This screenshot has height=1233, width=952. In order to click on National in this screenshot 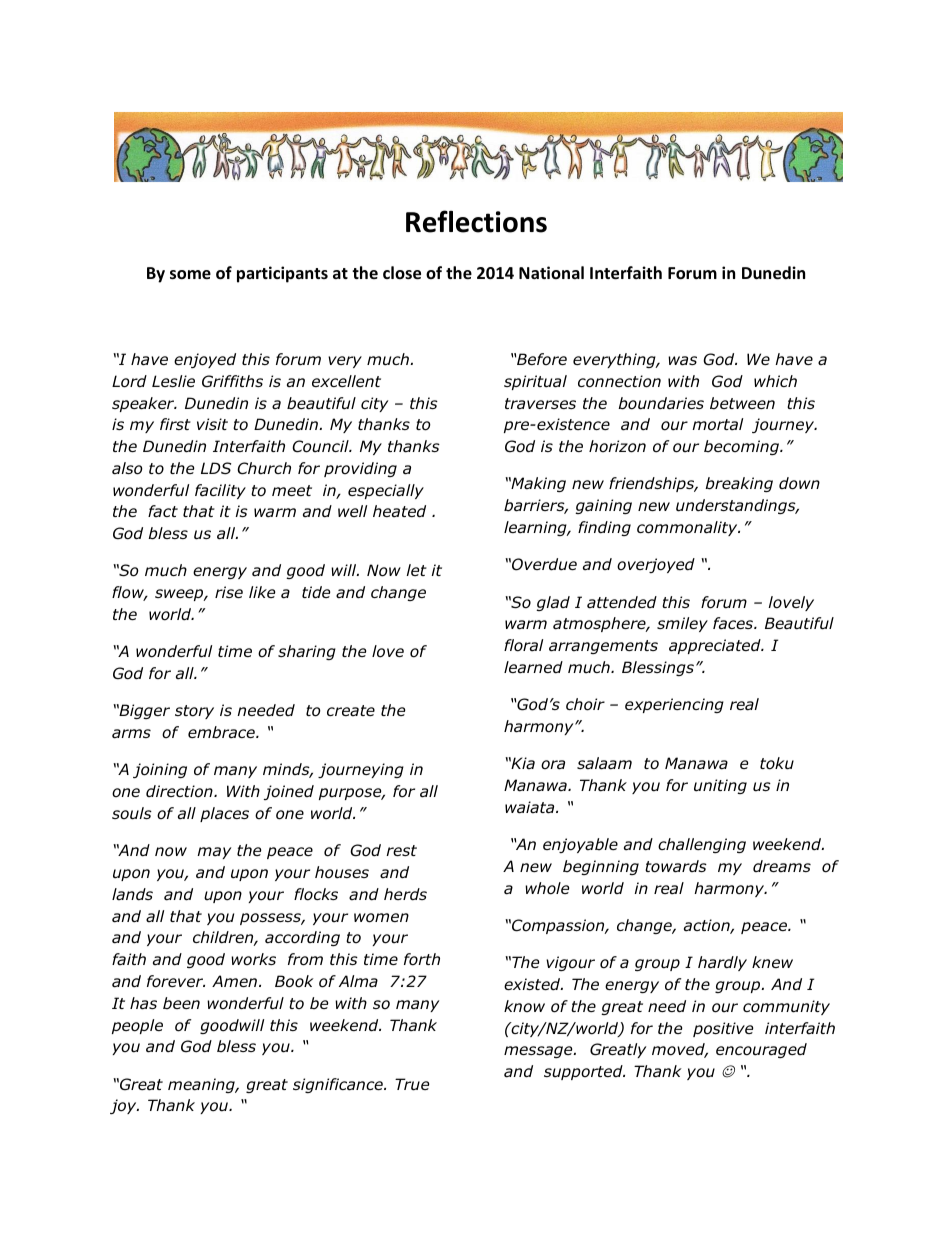, I will do `click(551, 272)`.
